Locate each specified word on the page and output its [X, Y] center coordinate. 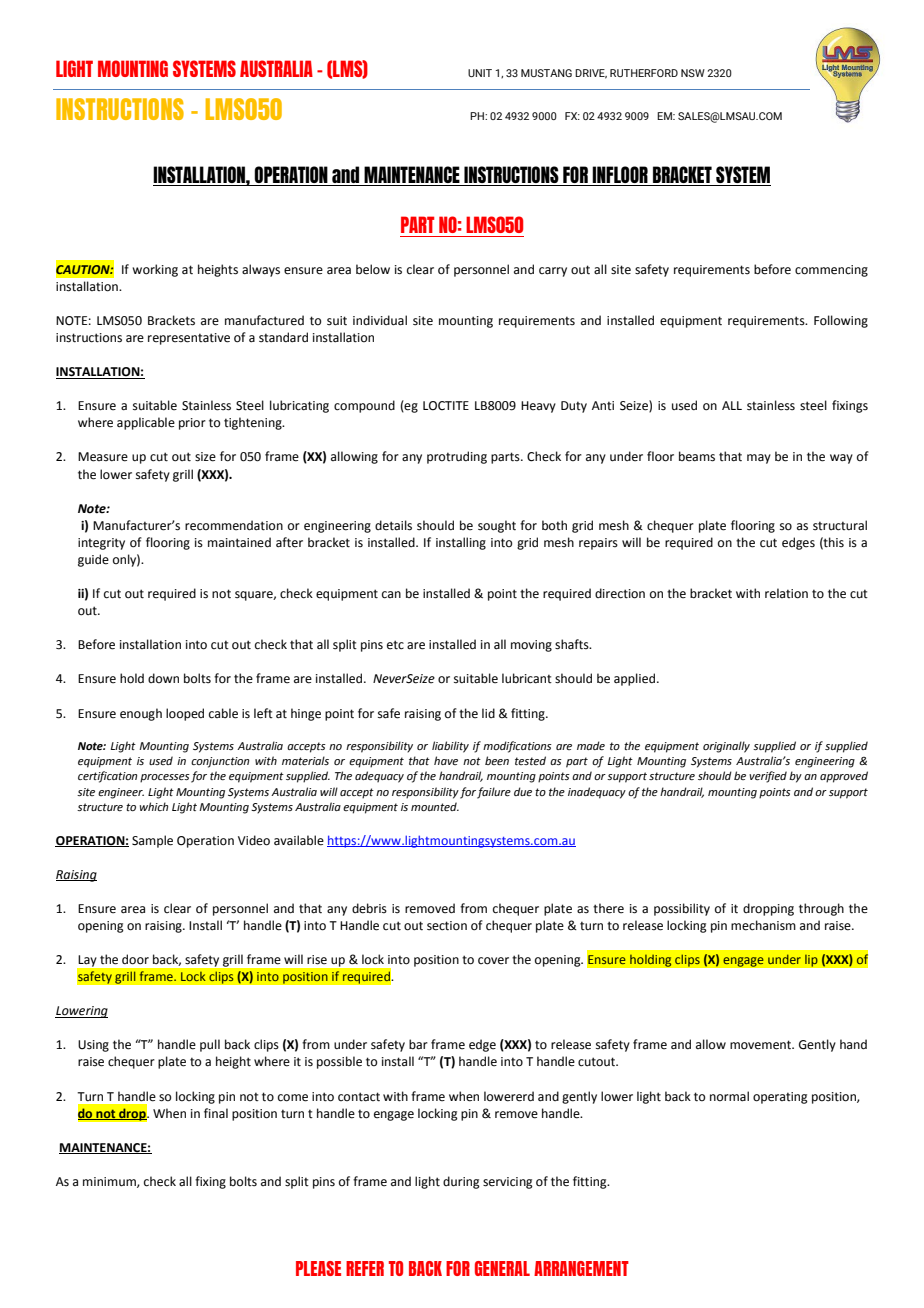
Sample [152, 841]
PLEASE [318, 1268]
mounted [435, 806]
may [759, 459]
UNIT [480, 73]
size [205, 457]
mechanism [763, 925]
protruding [457, 457]
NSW [693, 73]
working [155, 270]
